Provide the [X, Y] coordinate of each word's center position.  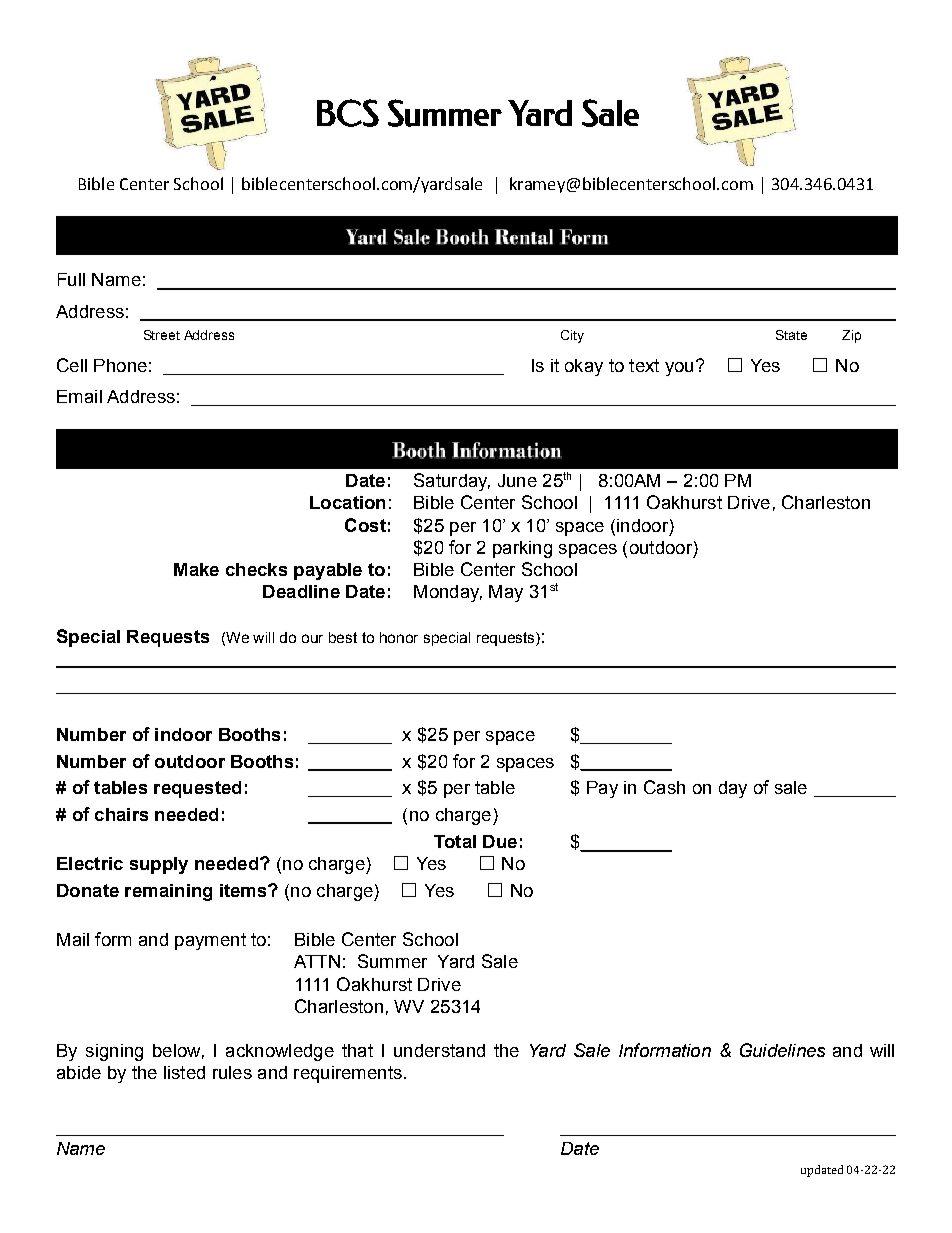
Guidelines [782, 1050]
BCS [348, 113]
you [679, 369]
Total [455, 841]
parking [522, 549]
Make [196, 569]
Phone [120, 365]
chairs [121, 814]
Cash [664, 787]
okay [584, 367]
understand [439, 1050]
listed [184, 1072]
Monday [448, 593]
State [791, 335]
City [572, 336]
